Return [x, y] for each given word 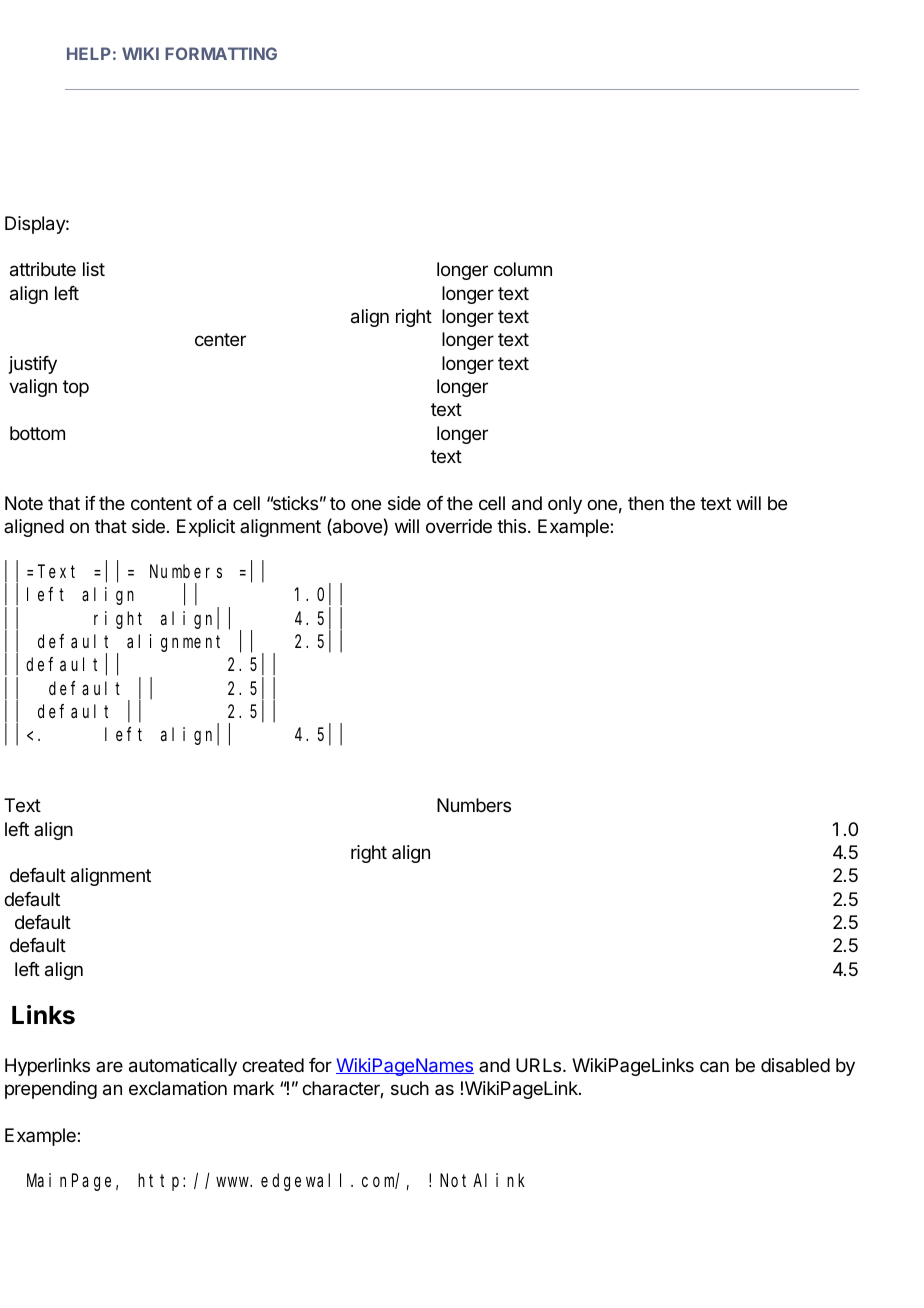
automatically [183, 1067]
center [220, 339]
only [565, 505]
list [94, 269]
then [646, 503]
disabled [795, 1065]
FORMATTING [221, 53]
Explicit [206, 528]
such [410, 1088]
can [714, 1066]
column [523, 269]
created [273, 1065]
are [109, 1066]
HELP [89, 53]
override [459, 526]
